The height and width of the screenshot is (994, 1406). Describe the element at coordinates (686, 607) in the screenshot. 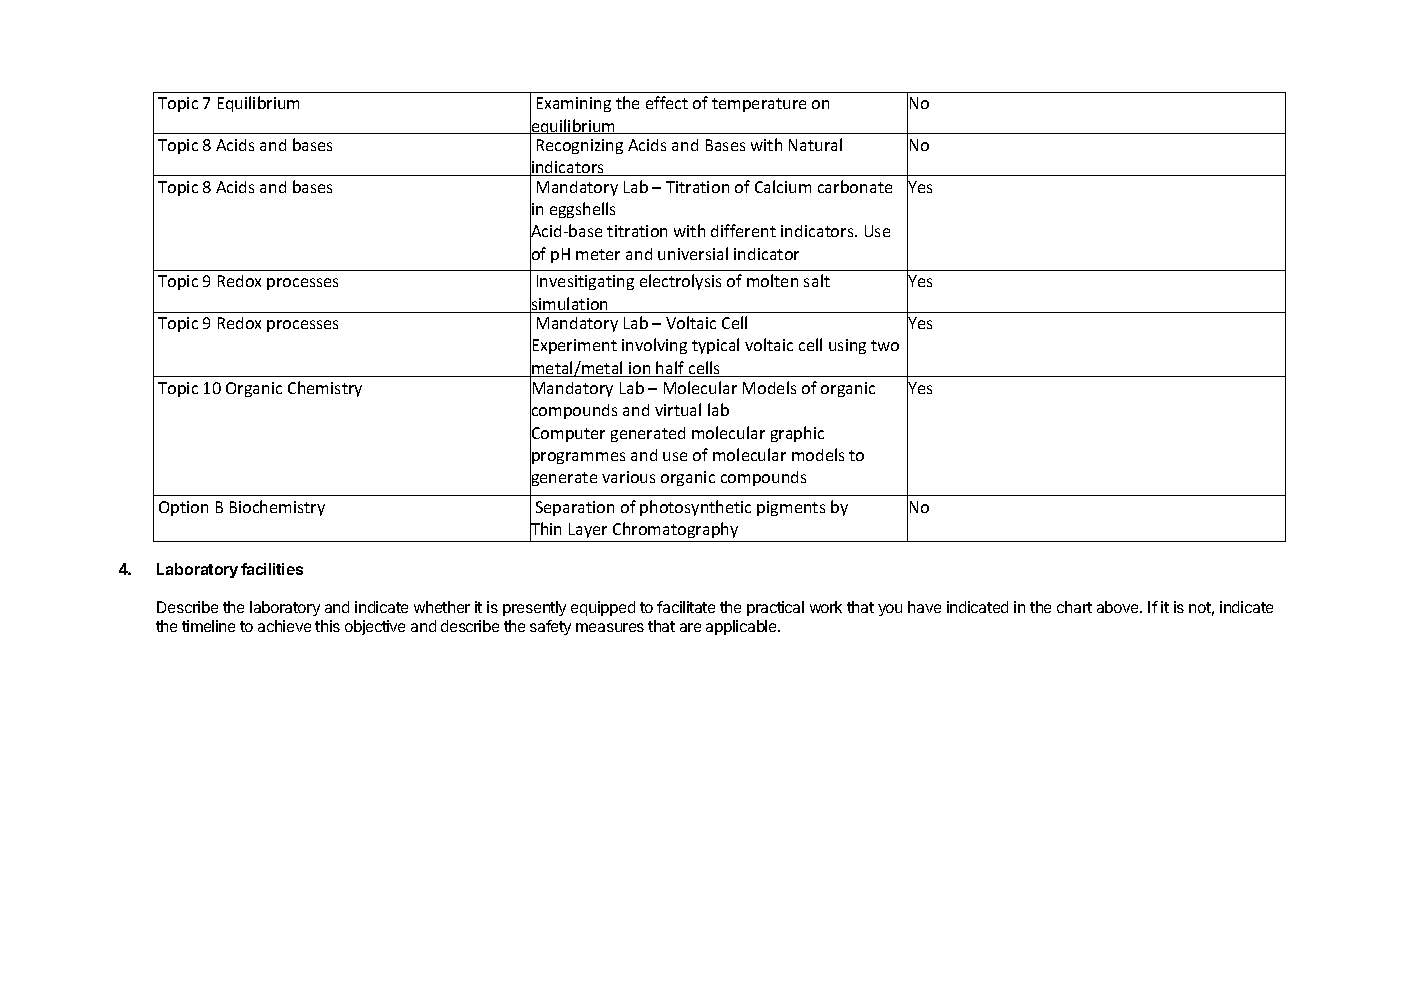

I see `facilitate` at that location.
